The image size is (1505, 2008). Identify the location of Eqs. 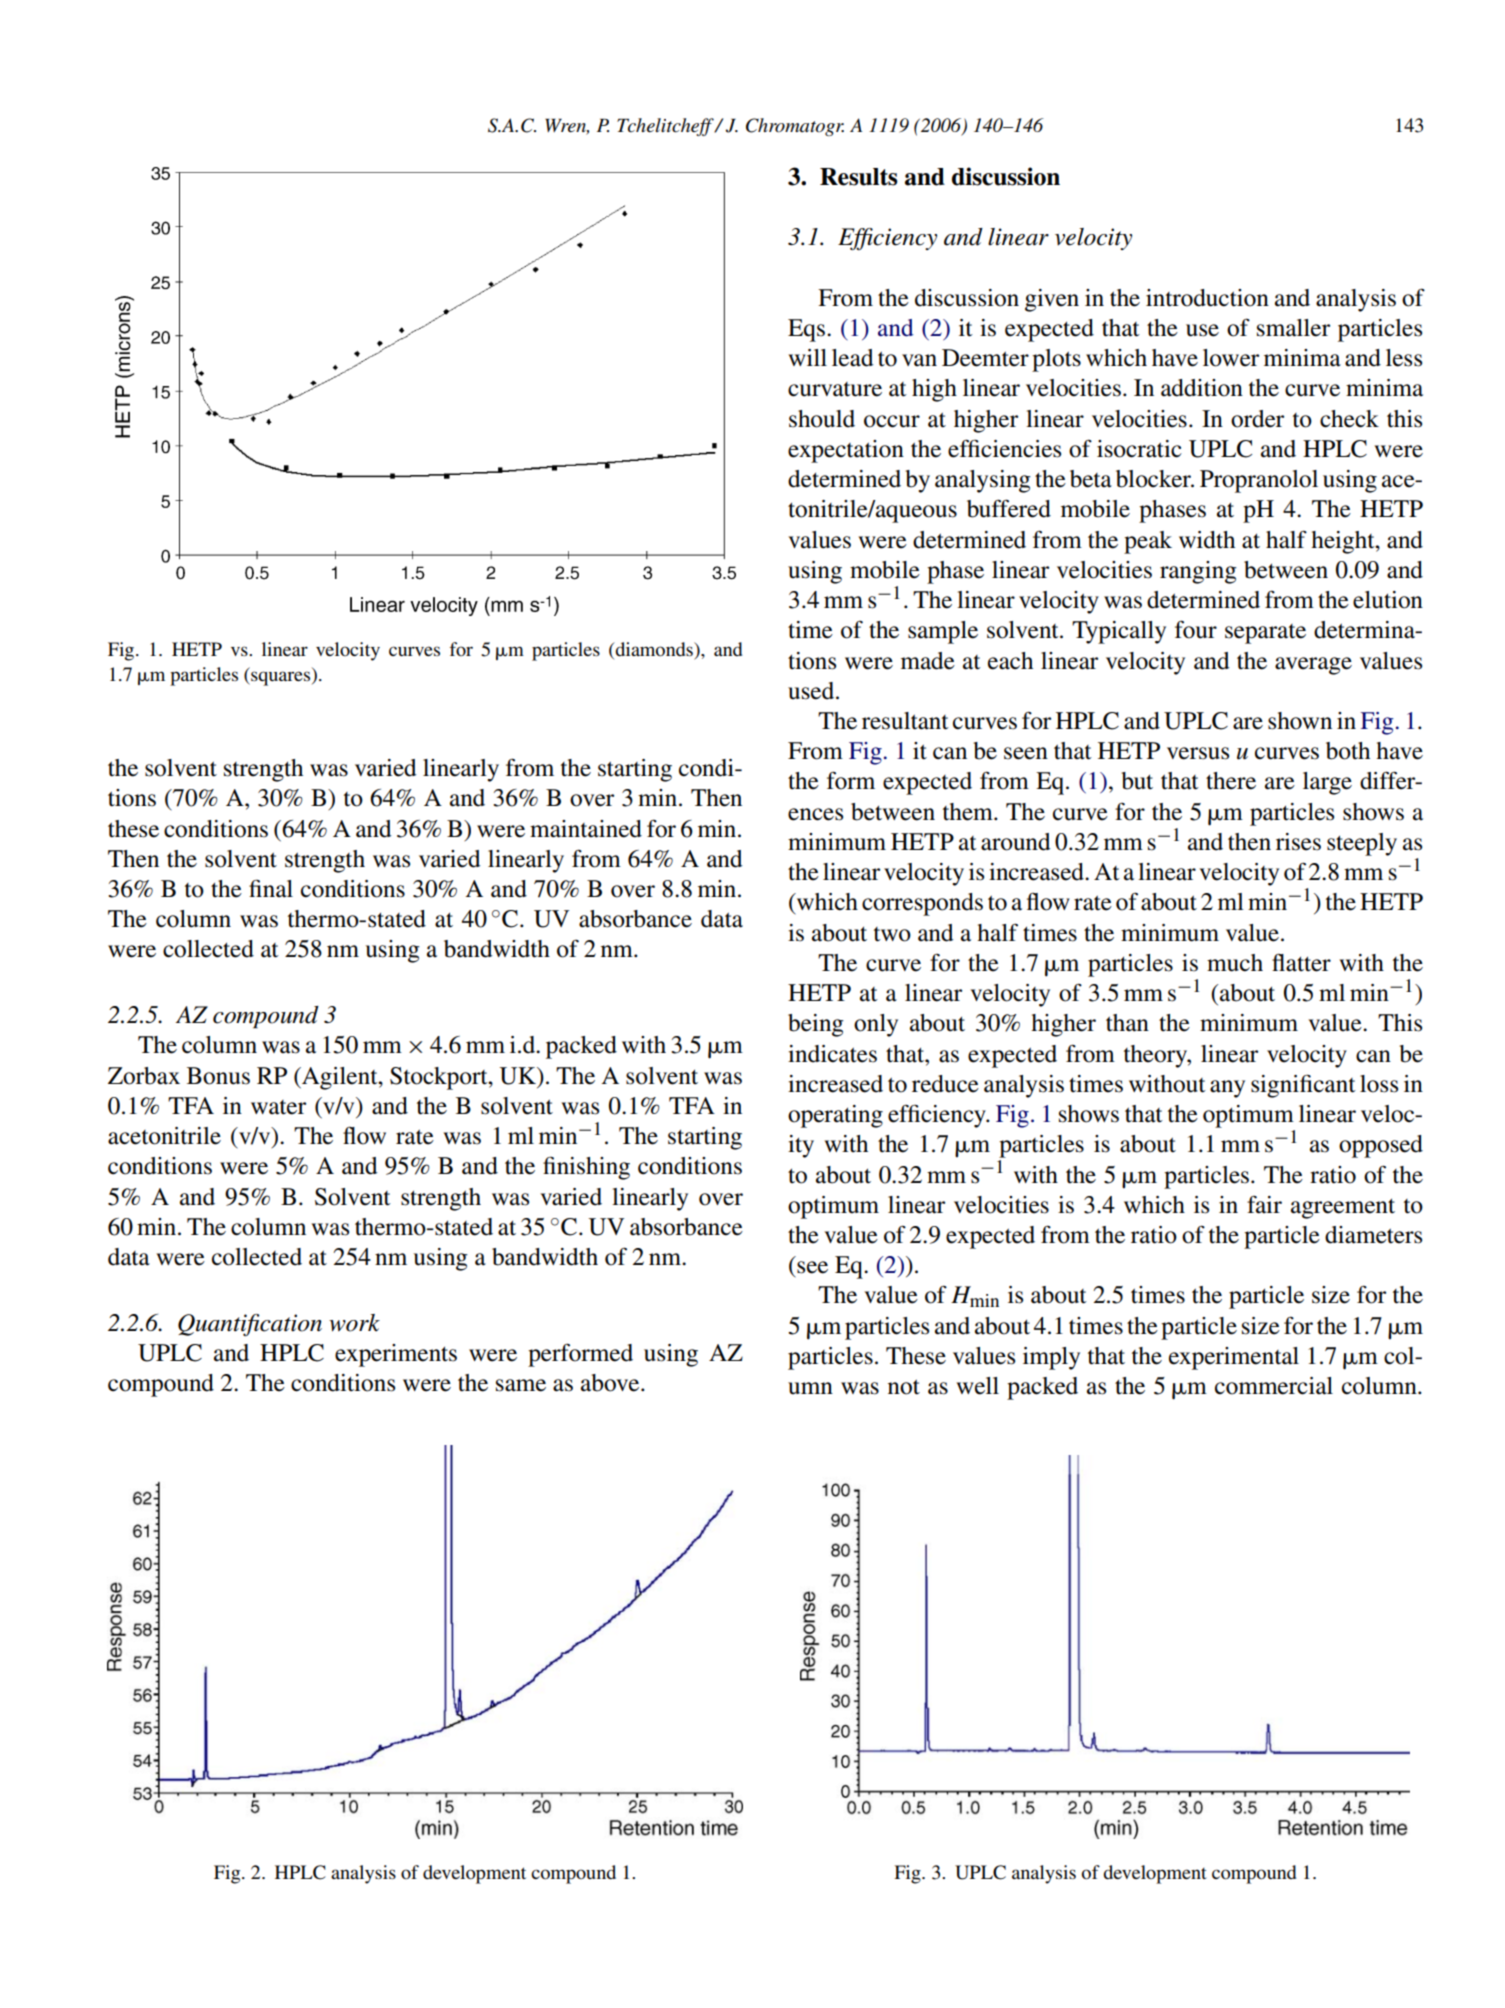
(806, 330).
